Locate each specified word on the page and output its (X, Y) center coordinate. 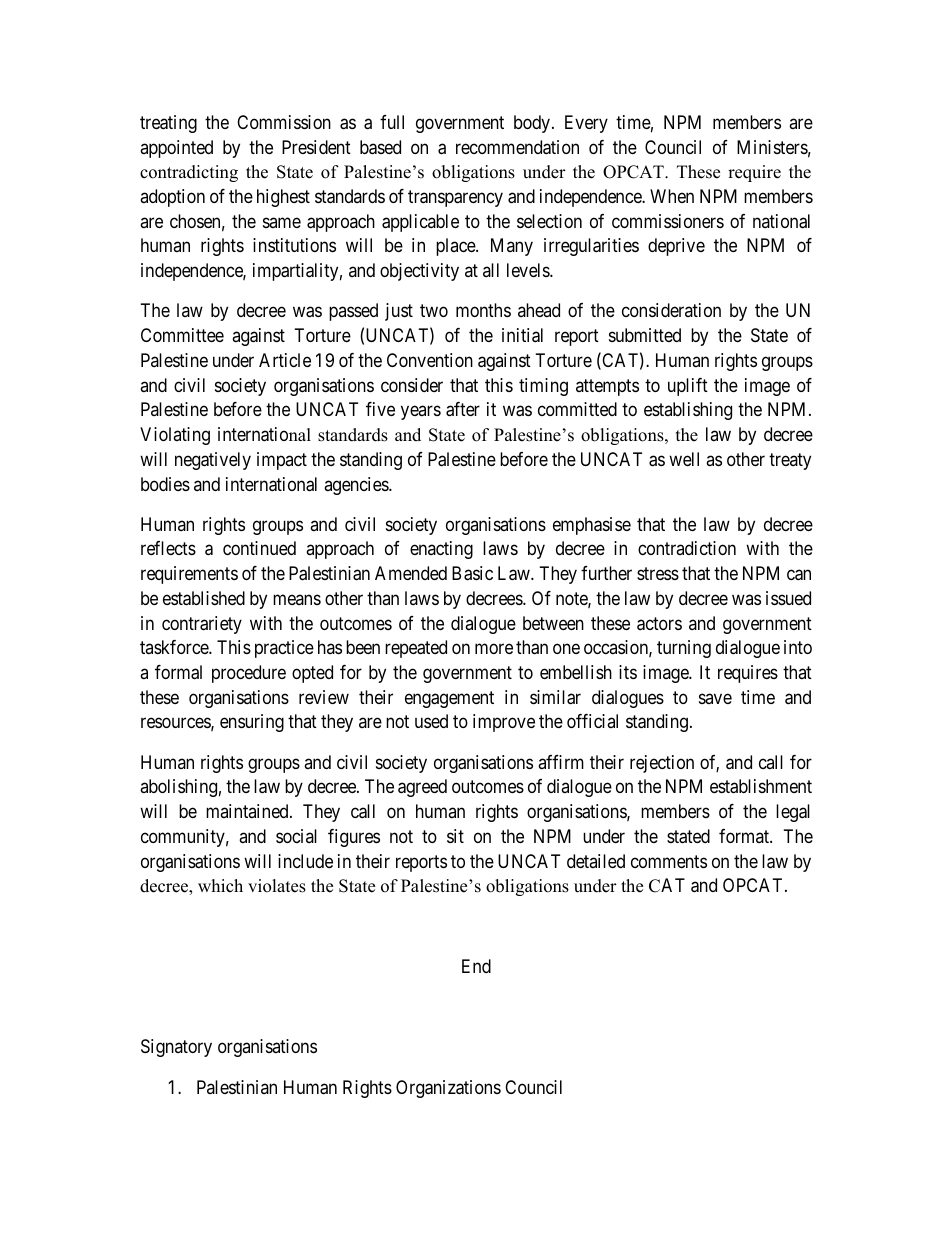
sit (455, 836)
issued (788, 598)
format (745, 836)
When (672, 196)
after (463, 409)
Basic (472, 573)
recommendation (517, 147)
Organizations (448, 1089)
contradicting (189, 173)
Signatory (176, 1048)
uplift (688, 387)
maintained (248, 811)
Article (285, 360)
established (204, 598)
